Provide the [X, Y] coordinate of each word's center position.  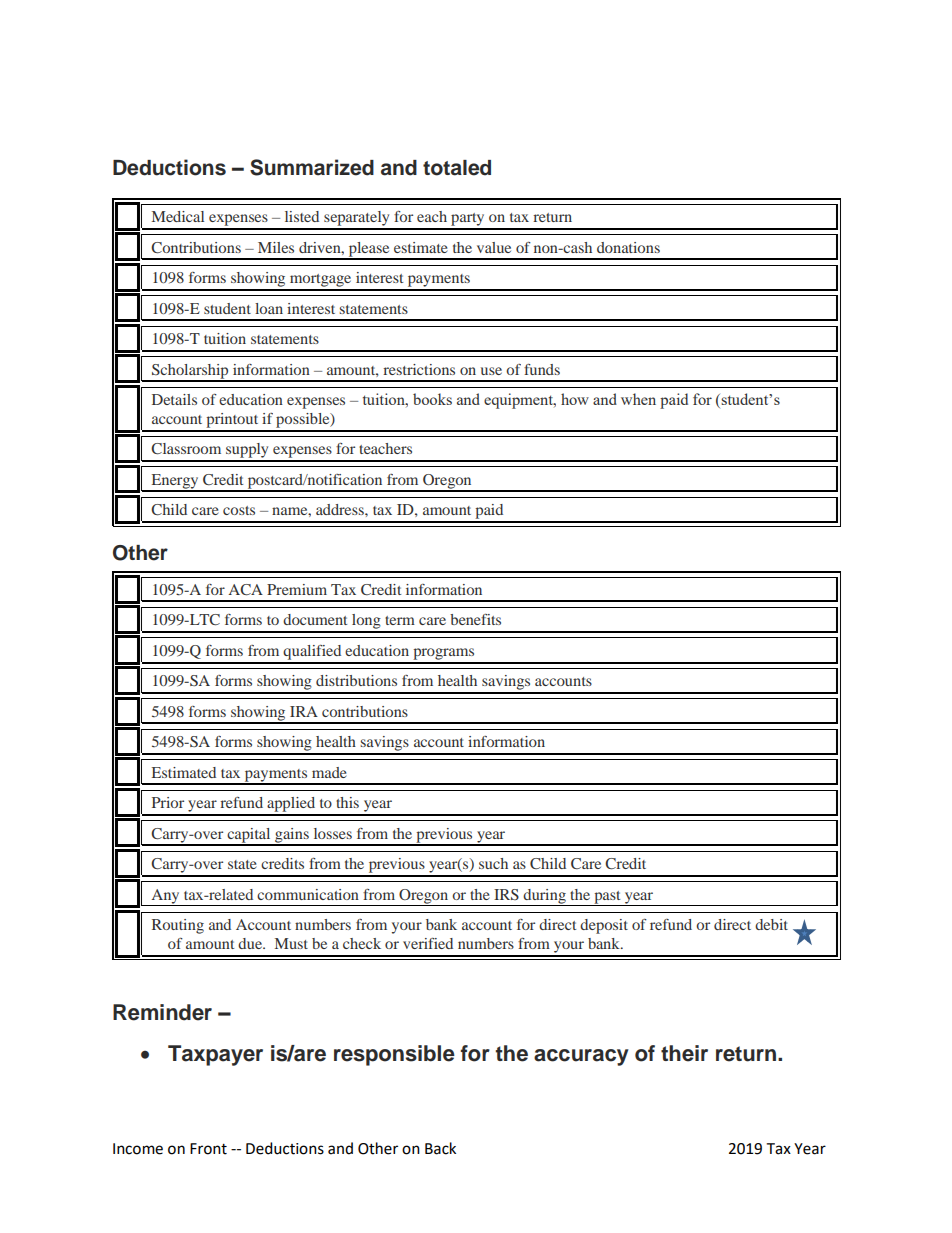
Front [208, 1149]
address [341, 509]
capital [249, 836]
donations [628, 247]
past [607, 898]
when [638, 399]
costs [239, 510]
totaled [457, 168]
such [493, 863]
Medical [178, 216]
